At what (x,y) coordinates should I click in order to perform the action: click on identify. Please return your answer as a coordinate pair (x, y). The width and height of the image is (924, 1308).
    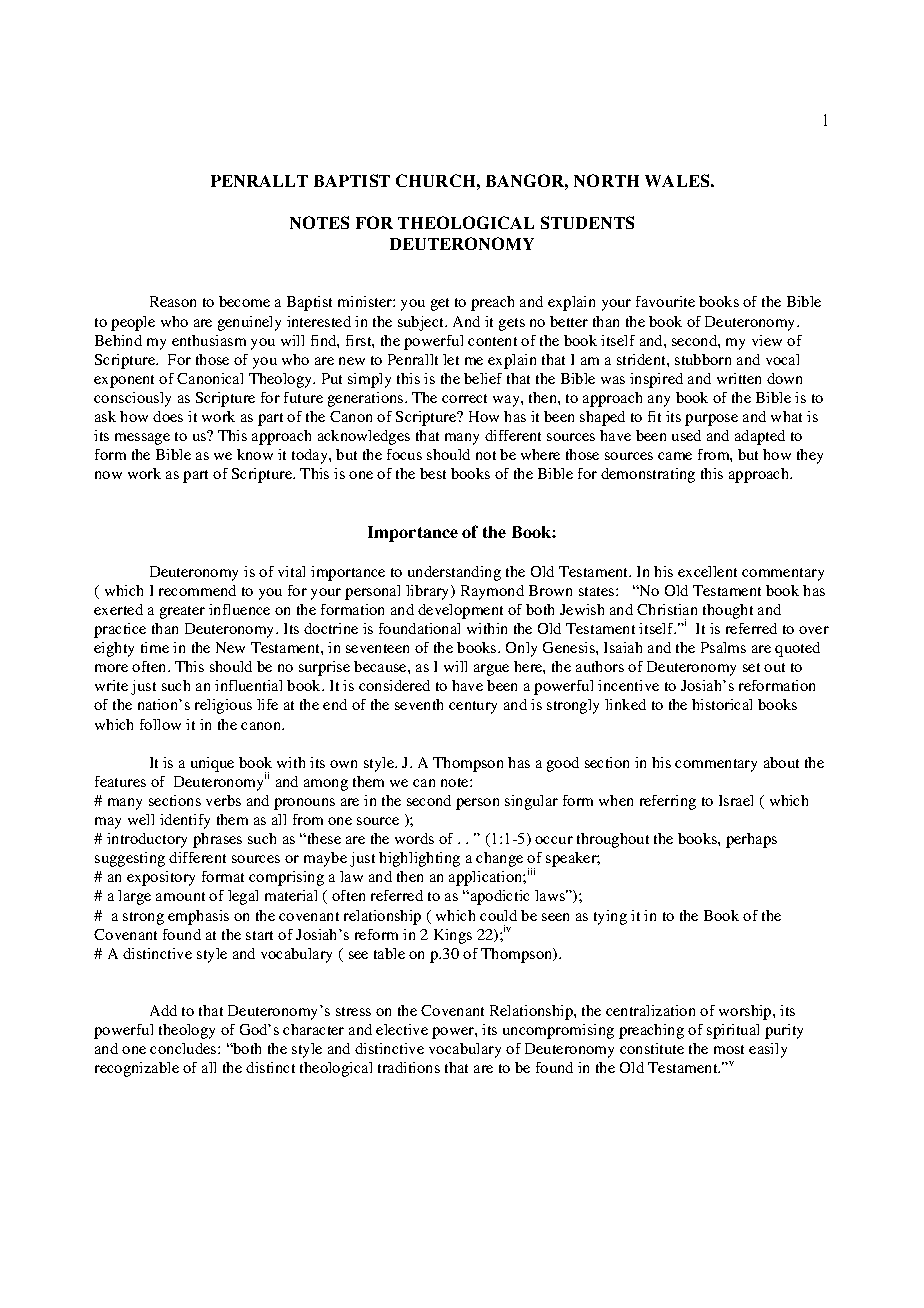
    Looking at the image, I should click on (185, 821).
